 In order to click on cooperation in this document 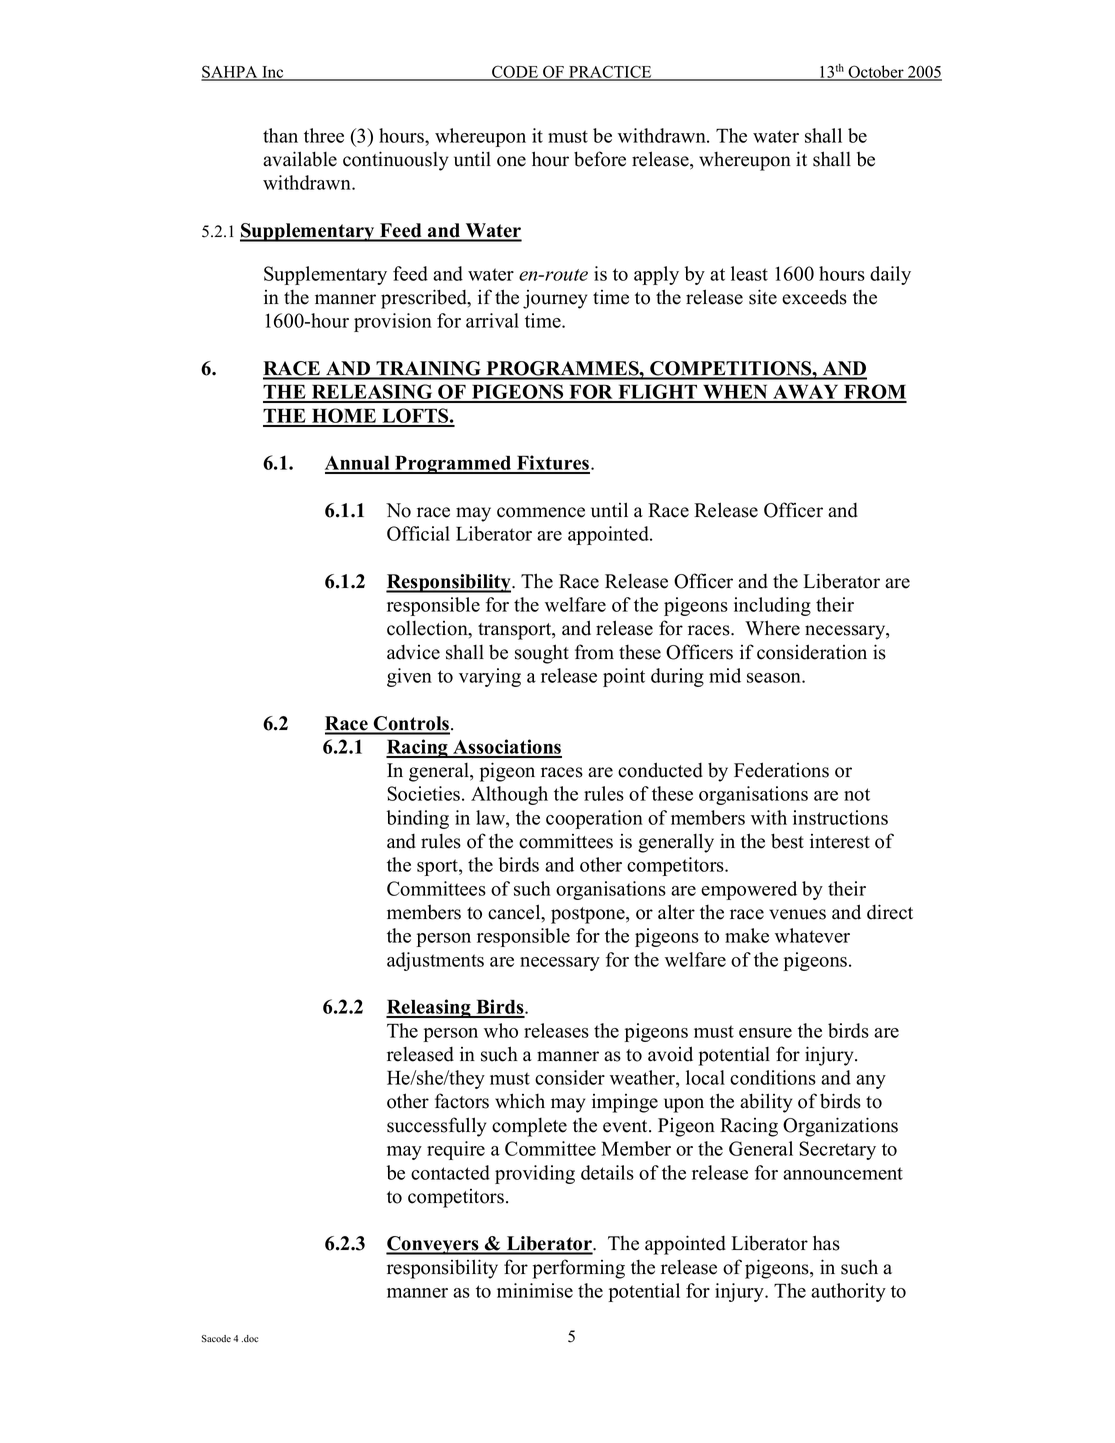, I will do `click(594, 819)`.
